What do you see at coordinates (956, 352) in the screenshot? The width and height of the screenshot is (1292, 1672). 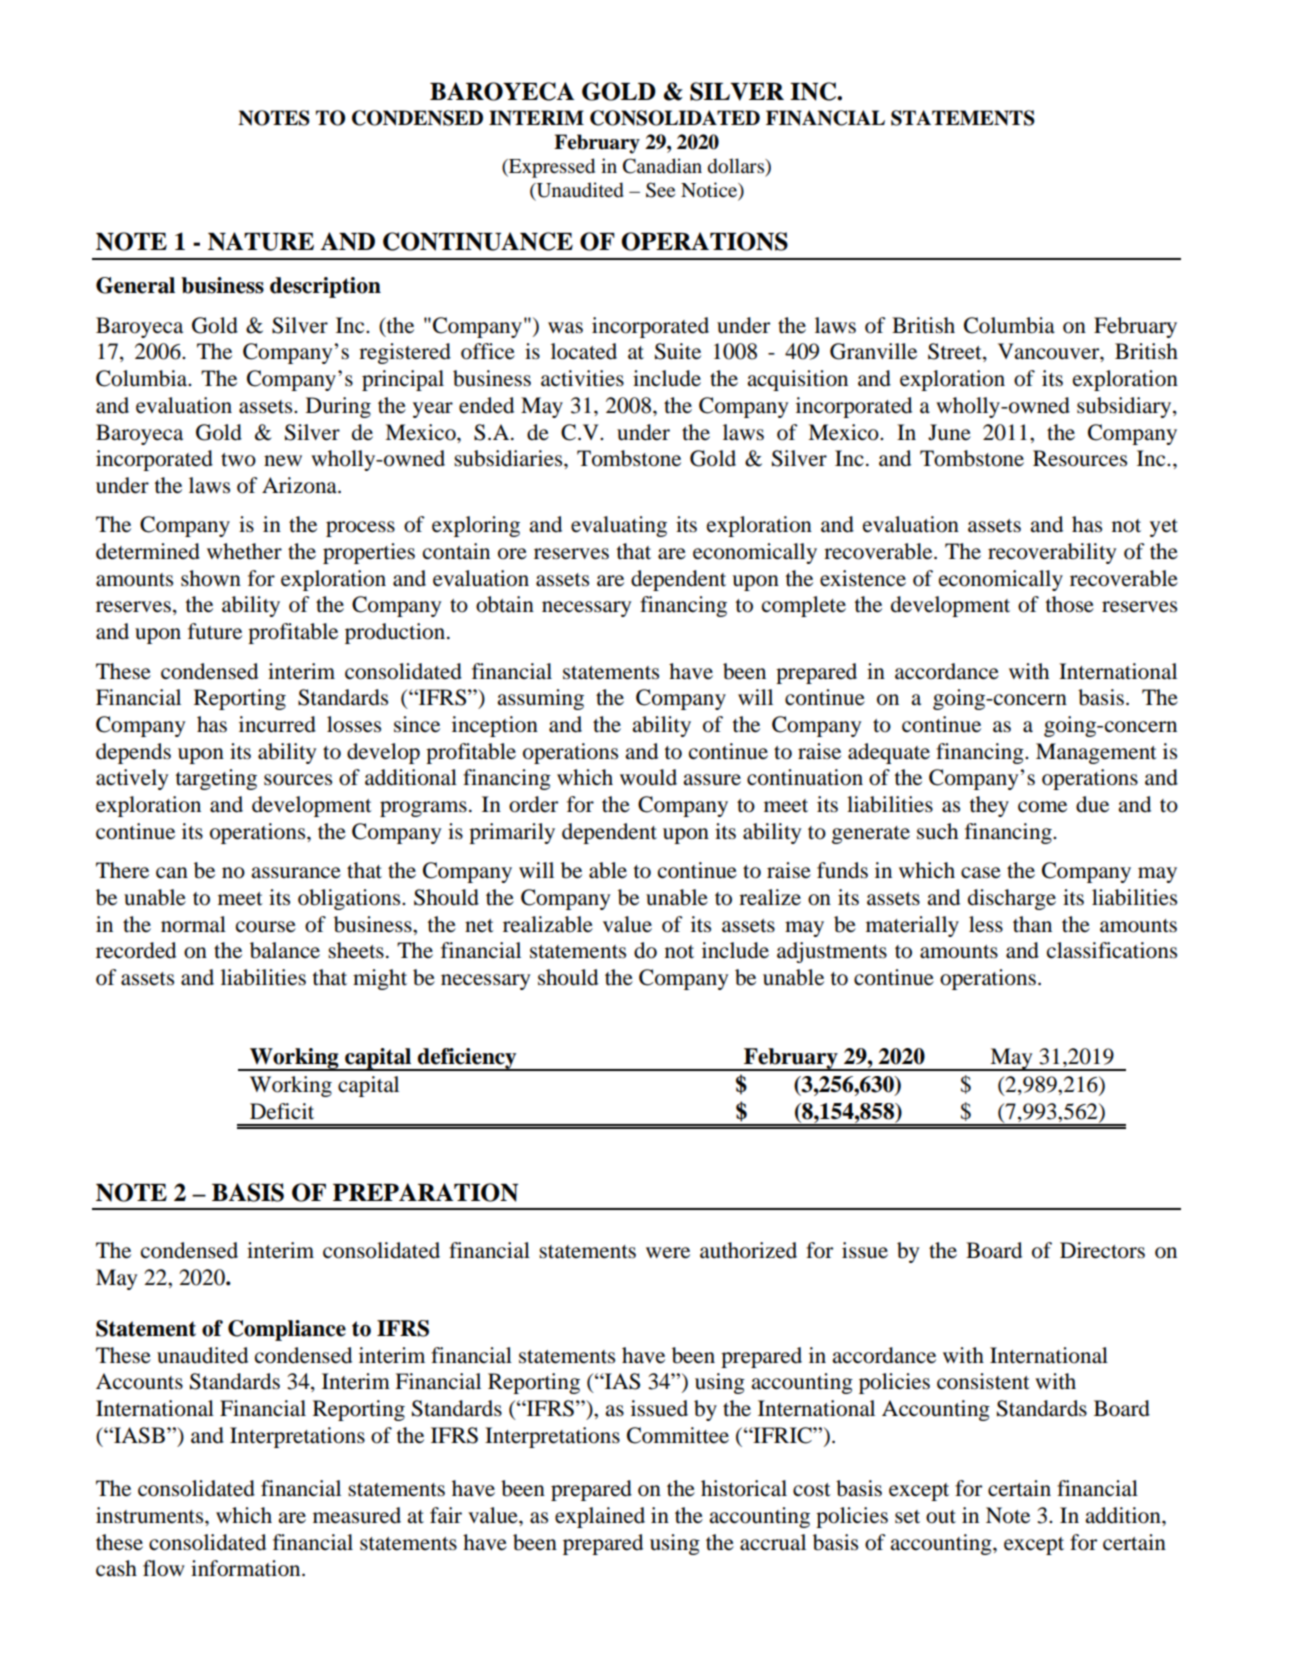 I see `Street` at bounding box center [956, 352].
